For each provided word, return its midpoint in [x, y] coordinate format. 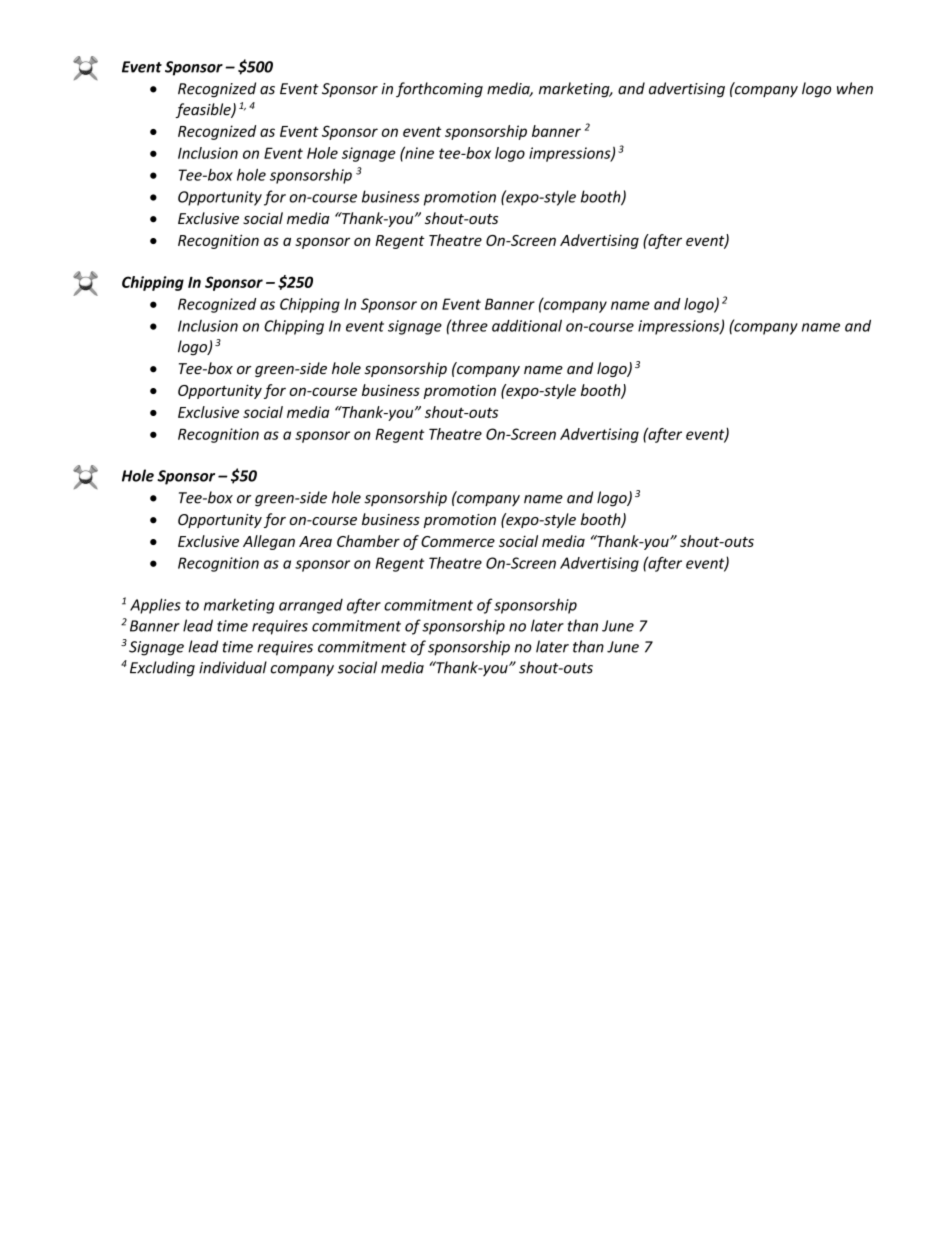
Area [315, 541]
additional [527, 325]
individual [233, 667]
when [855, 88]
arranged [311, 606]
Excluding [162, 669]
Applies [155, 606]
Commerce [458, 541]
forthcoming [439, 90]
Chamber [368, 541]
